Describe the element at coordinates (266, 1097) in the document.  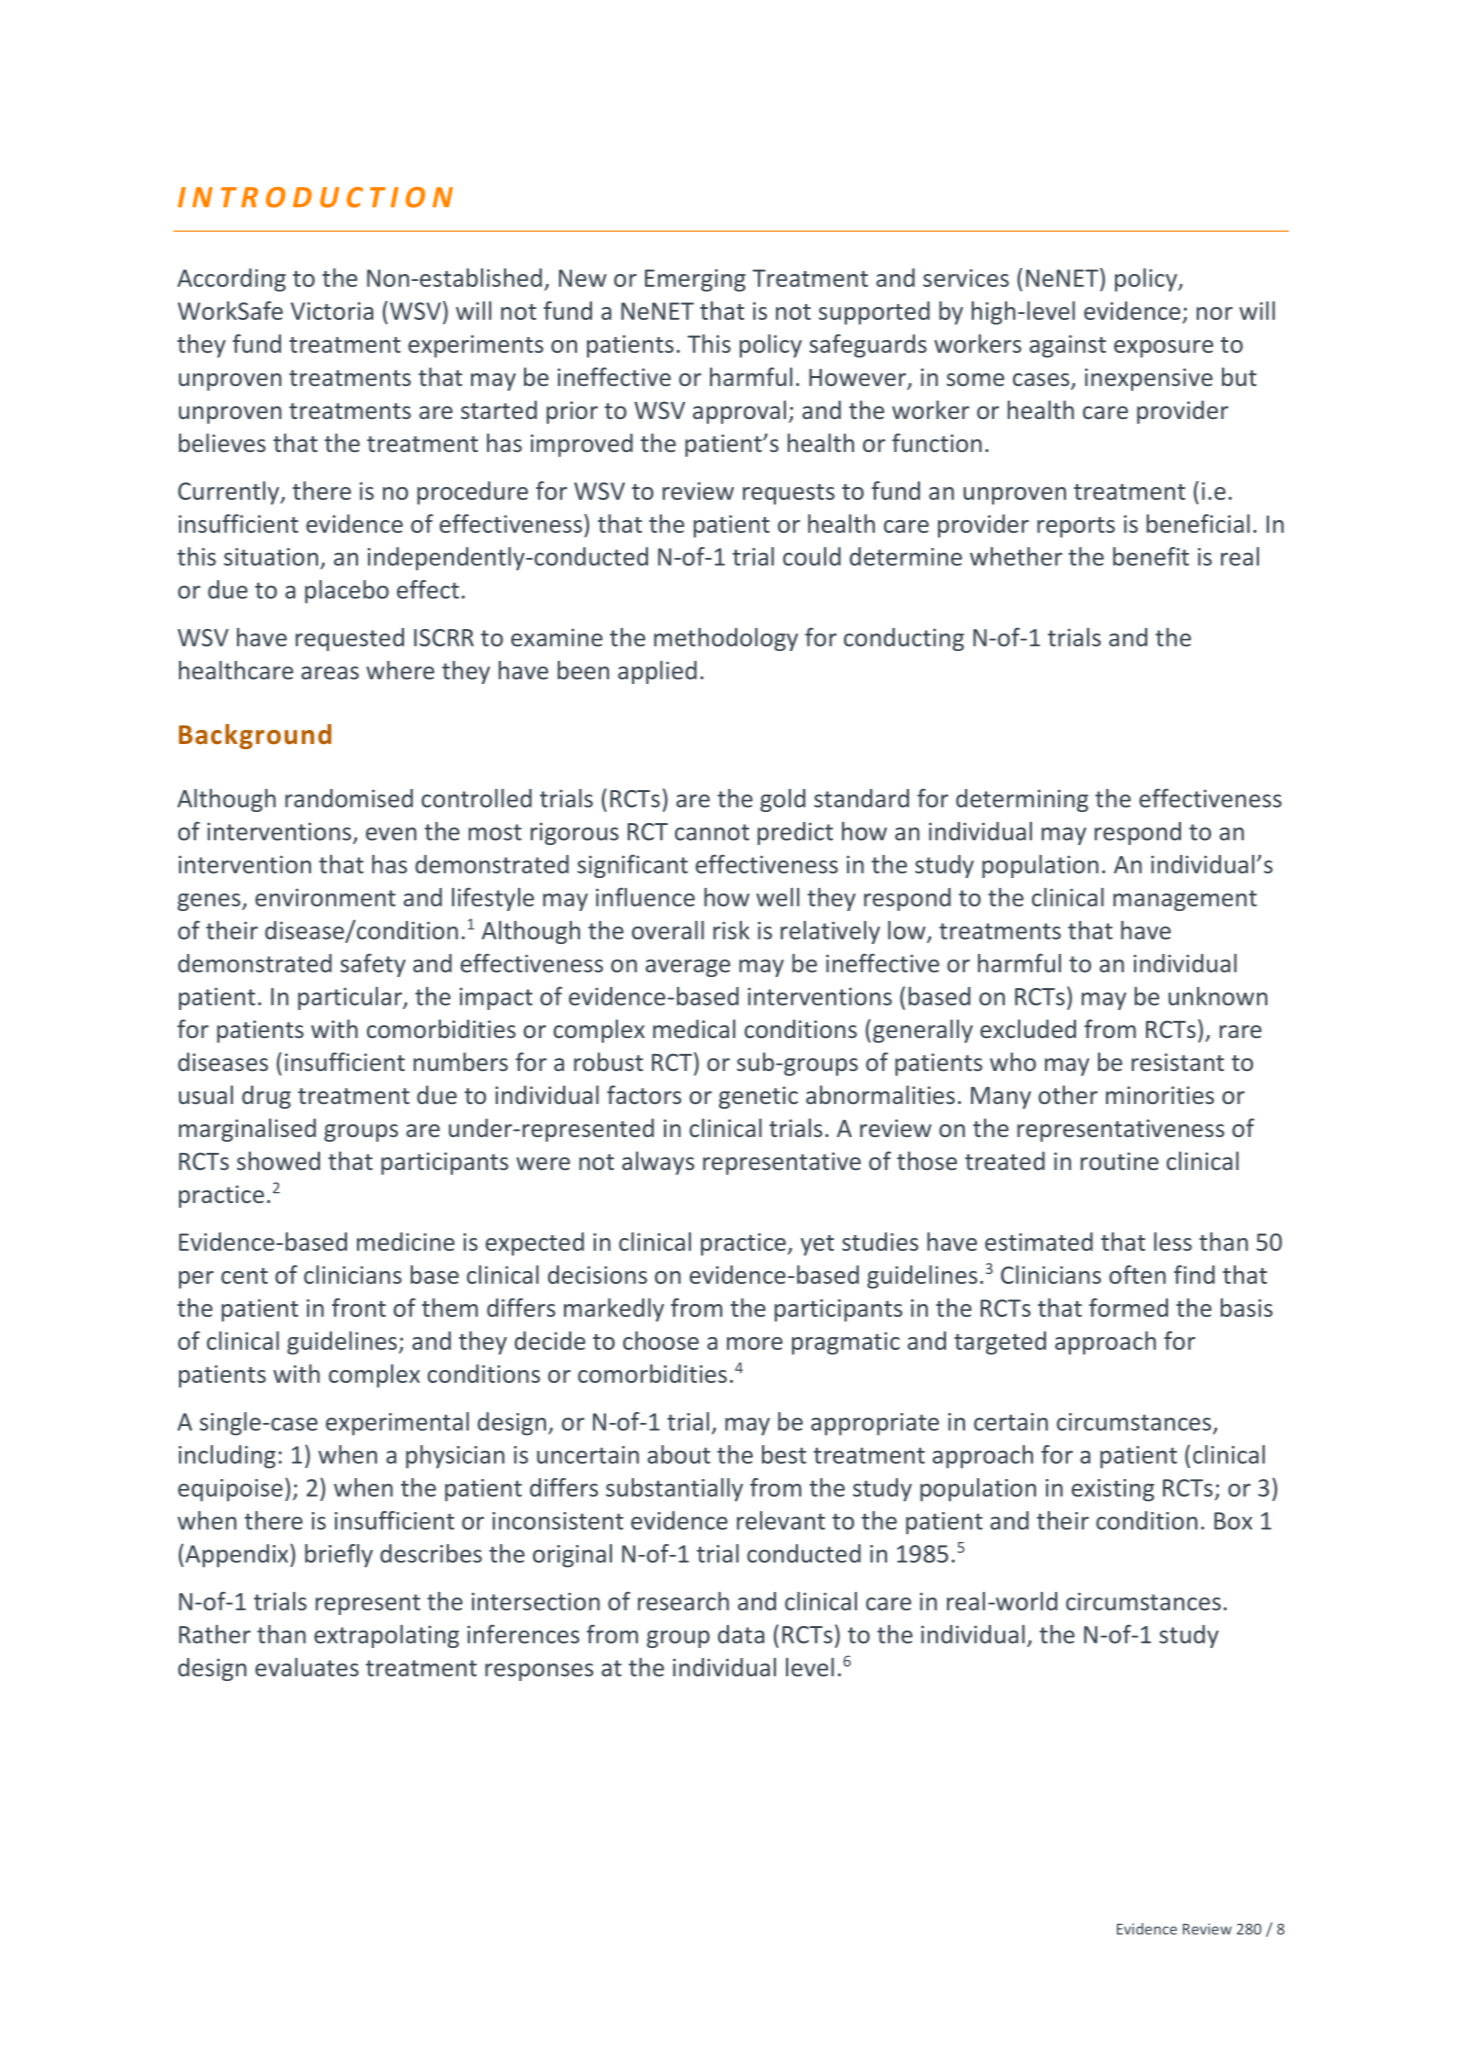
I see `drug` at that location.
